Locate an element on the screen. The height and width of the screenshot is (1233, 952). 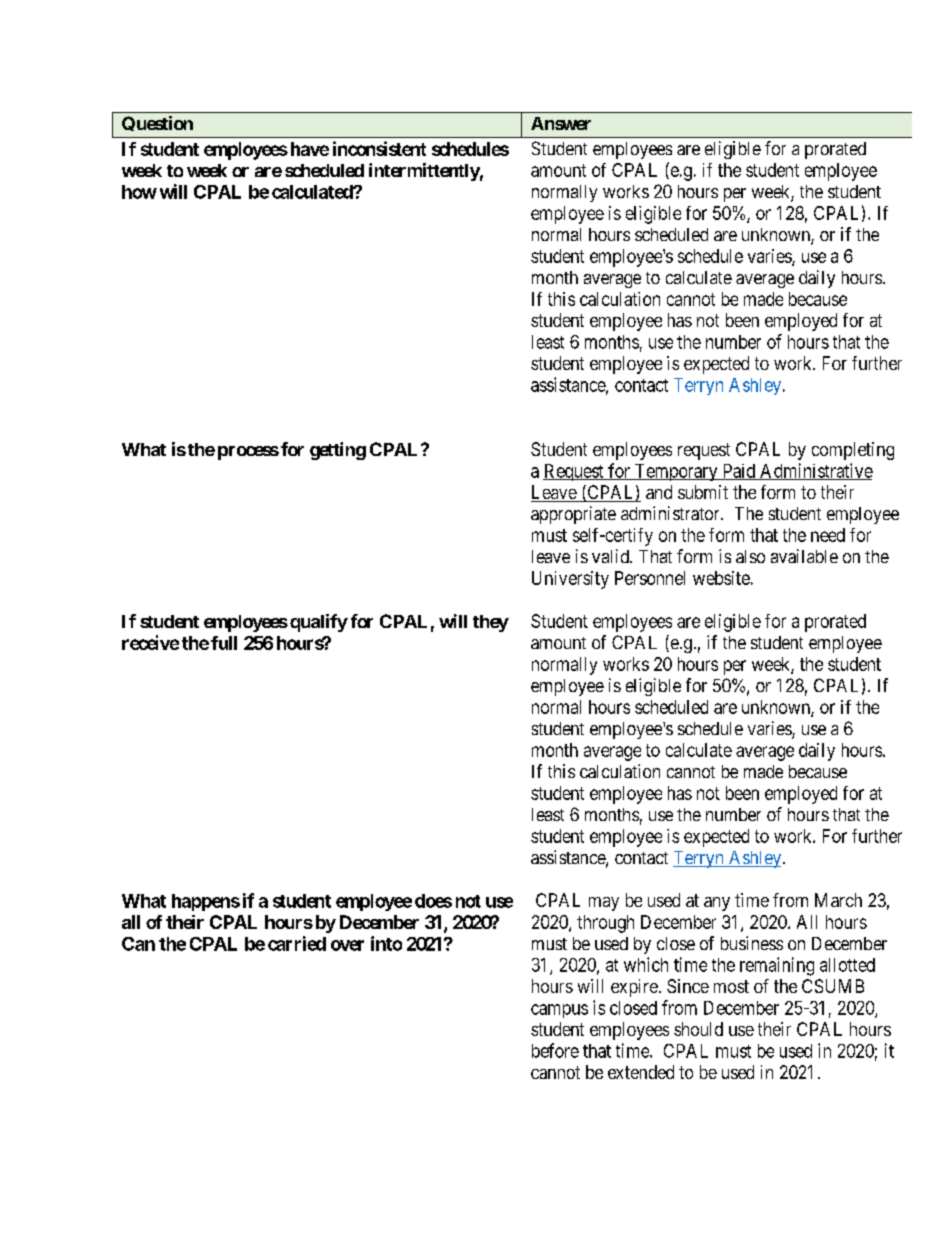
Paid is located at coordinates (739, 472).
